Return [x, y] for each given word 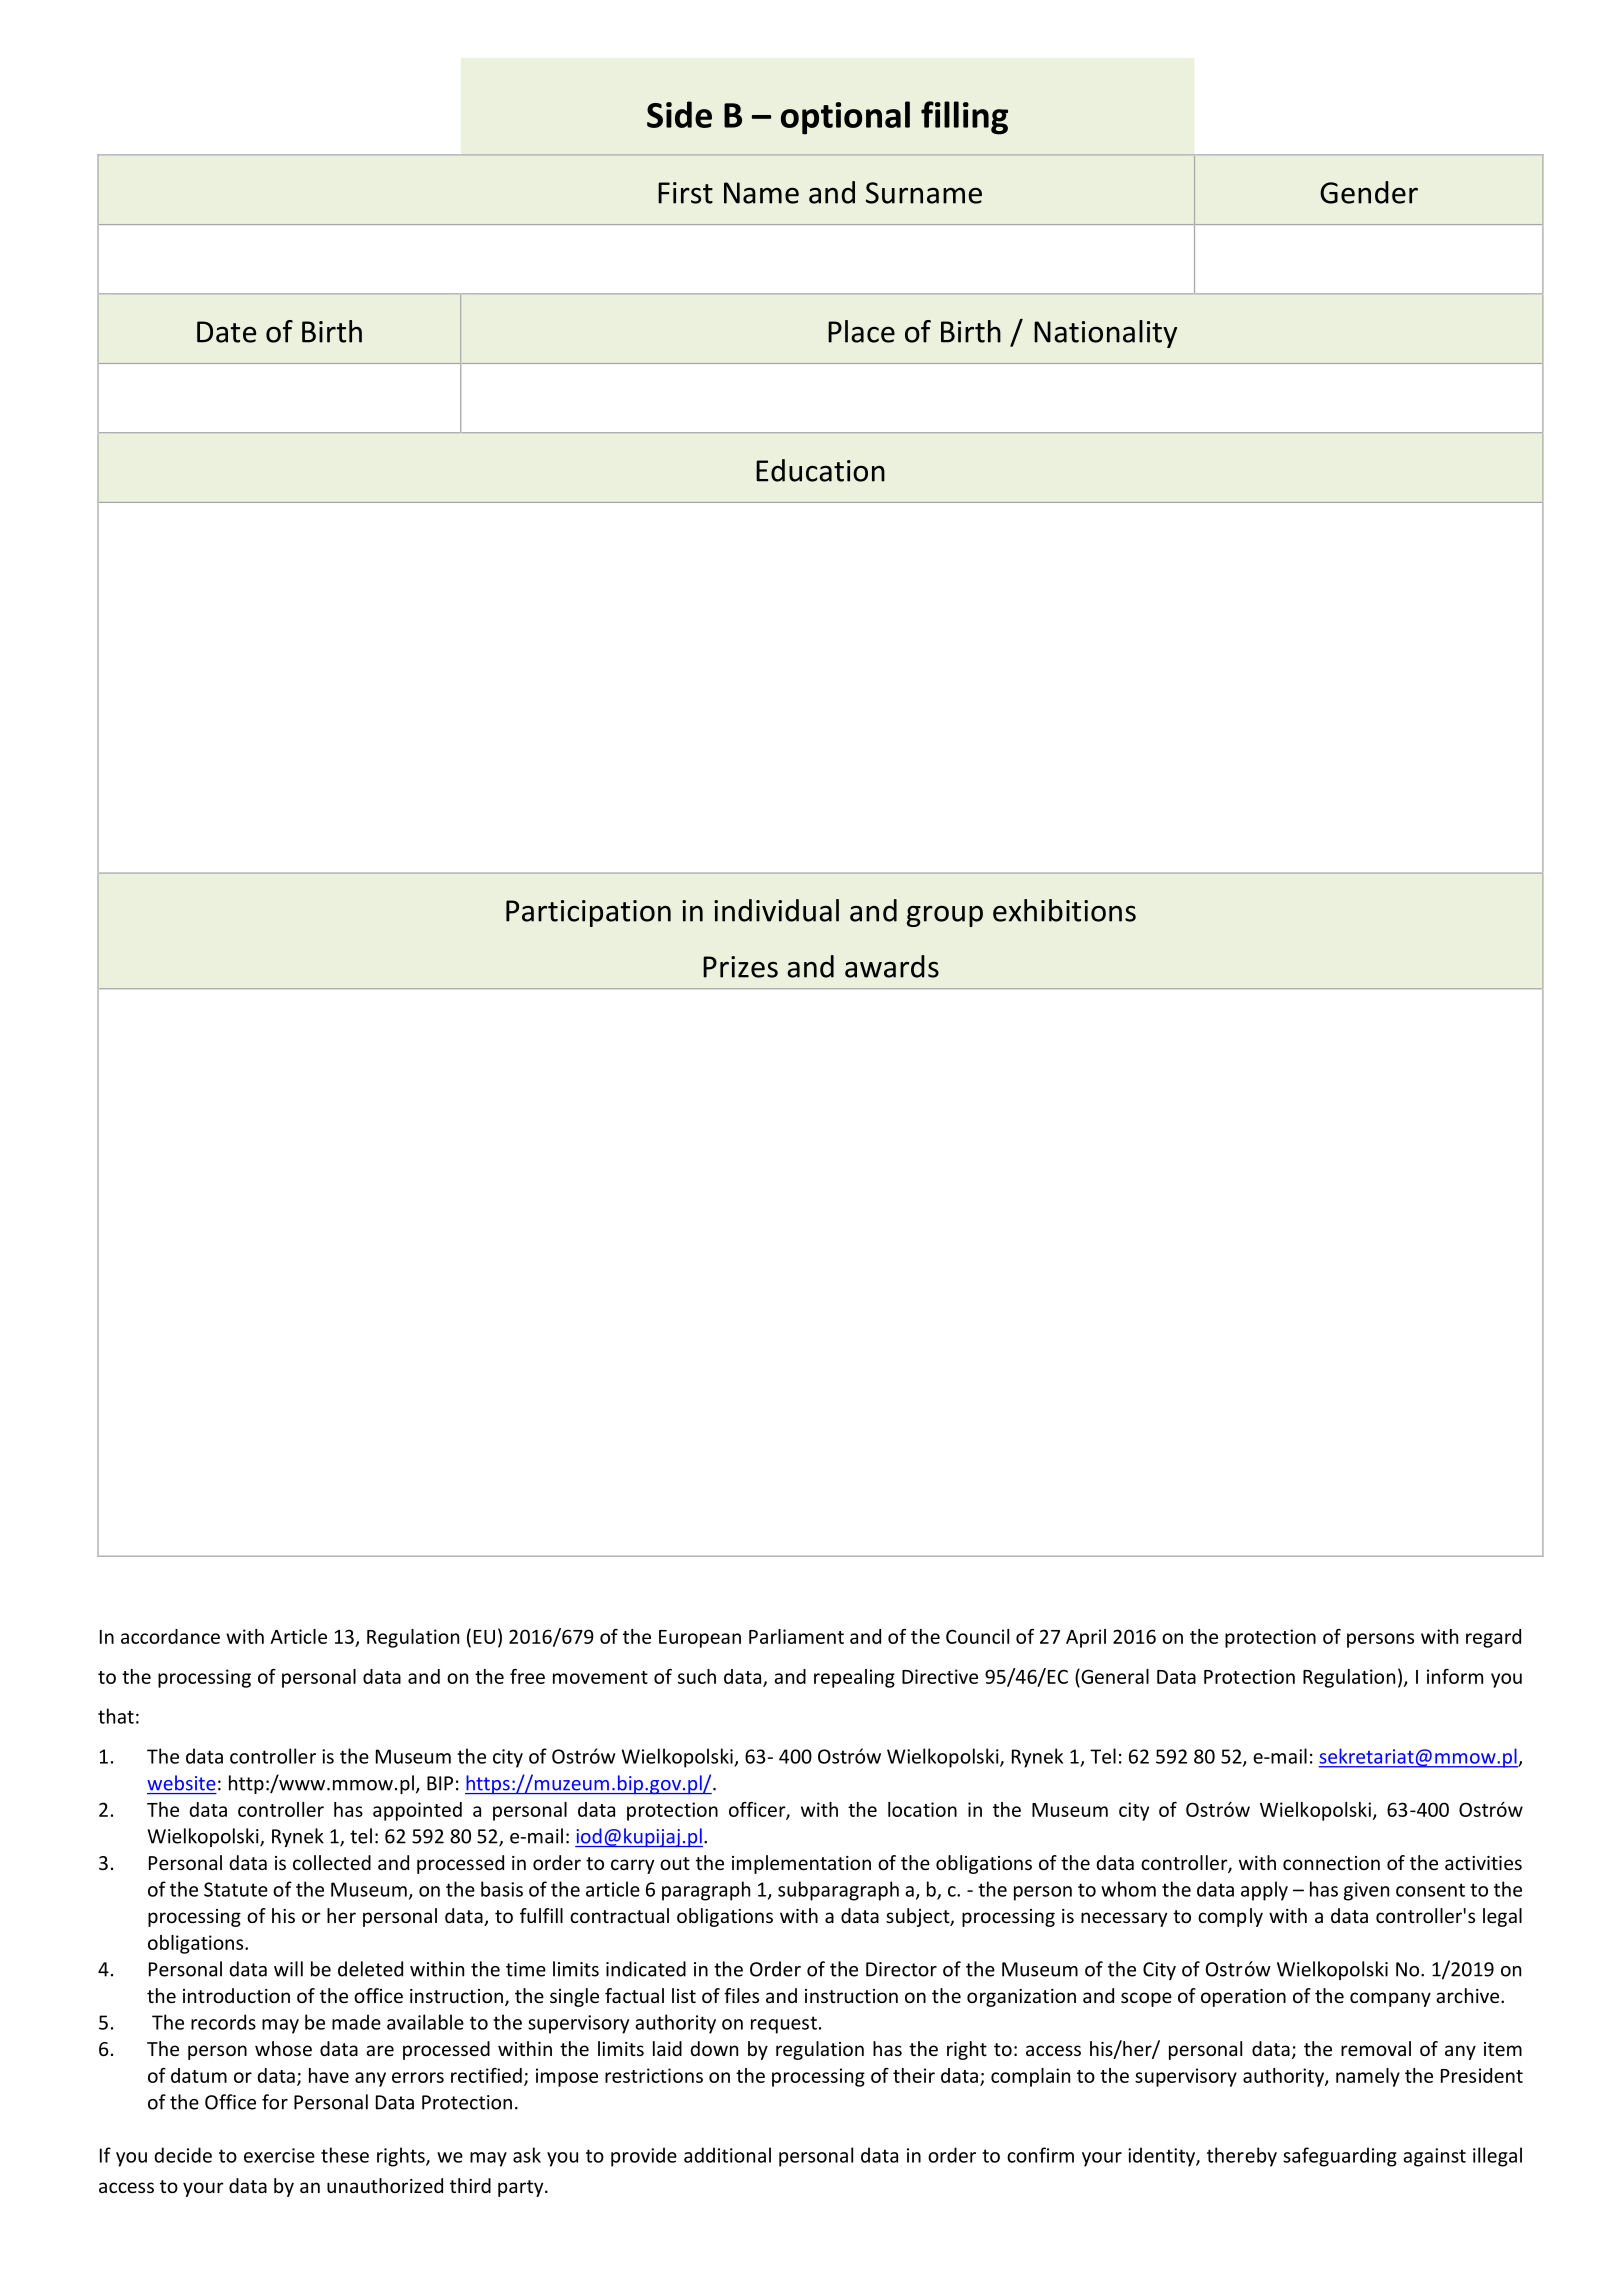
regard [1493, 1638]
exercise [279, 2155]
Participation [588, 913]
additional [727, 2155]
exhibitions [1064, 910]
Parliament [796, 1636]
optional [845, 118]
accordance [170, 1636]
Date [226, 332]
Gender [1369, 192]
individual [776, 910]
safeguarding [1340, 2157]
